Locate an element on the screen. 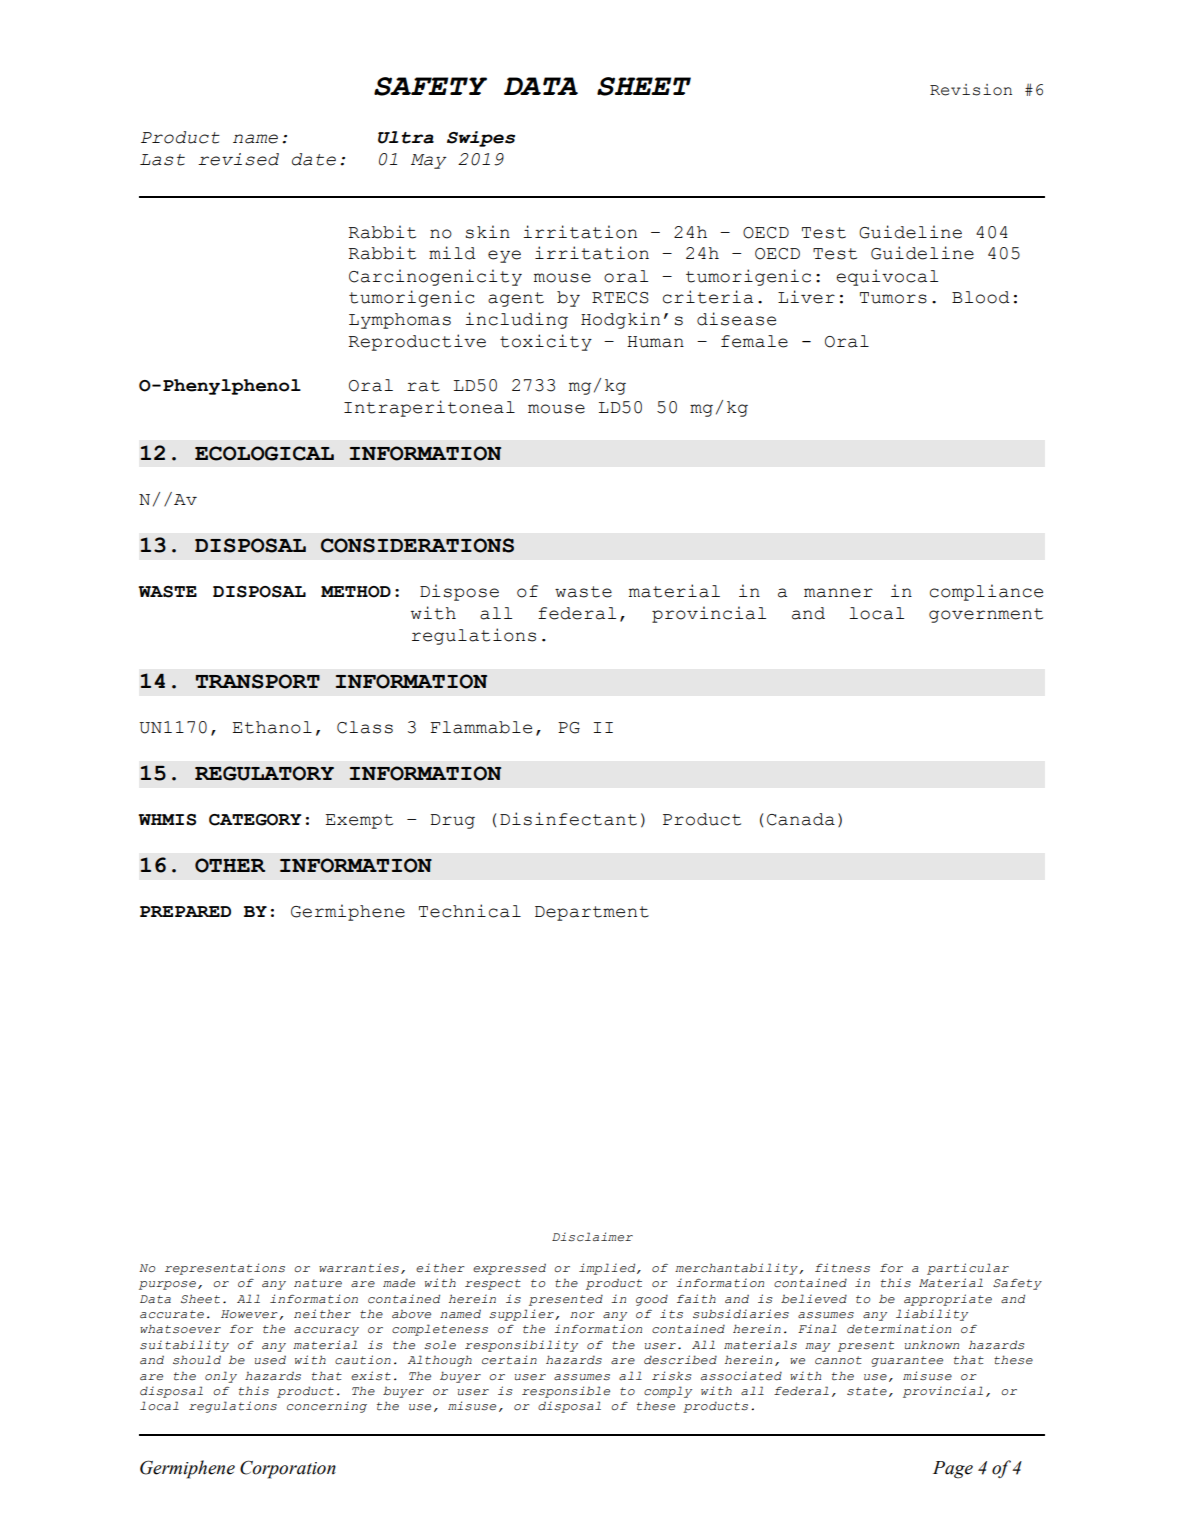 Image resolution: width=1184 pixels, height=1533 pixels. Revision is located at coordinates (971, 90).
